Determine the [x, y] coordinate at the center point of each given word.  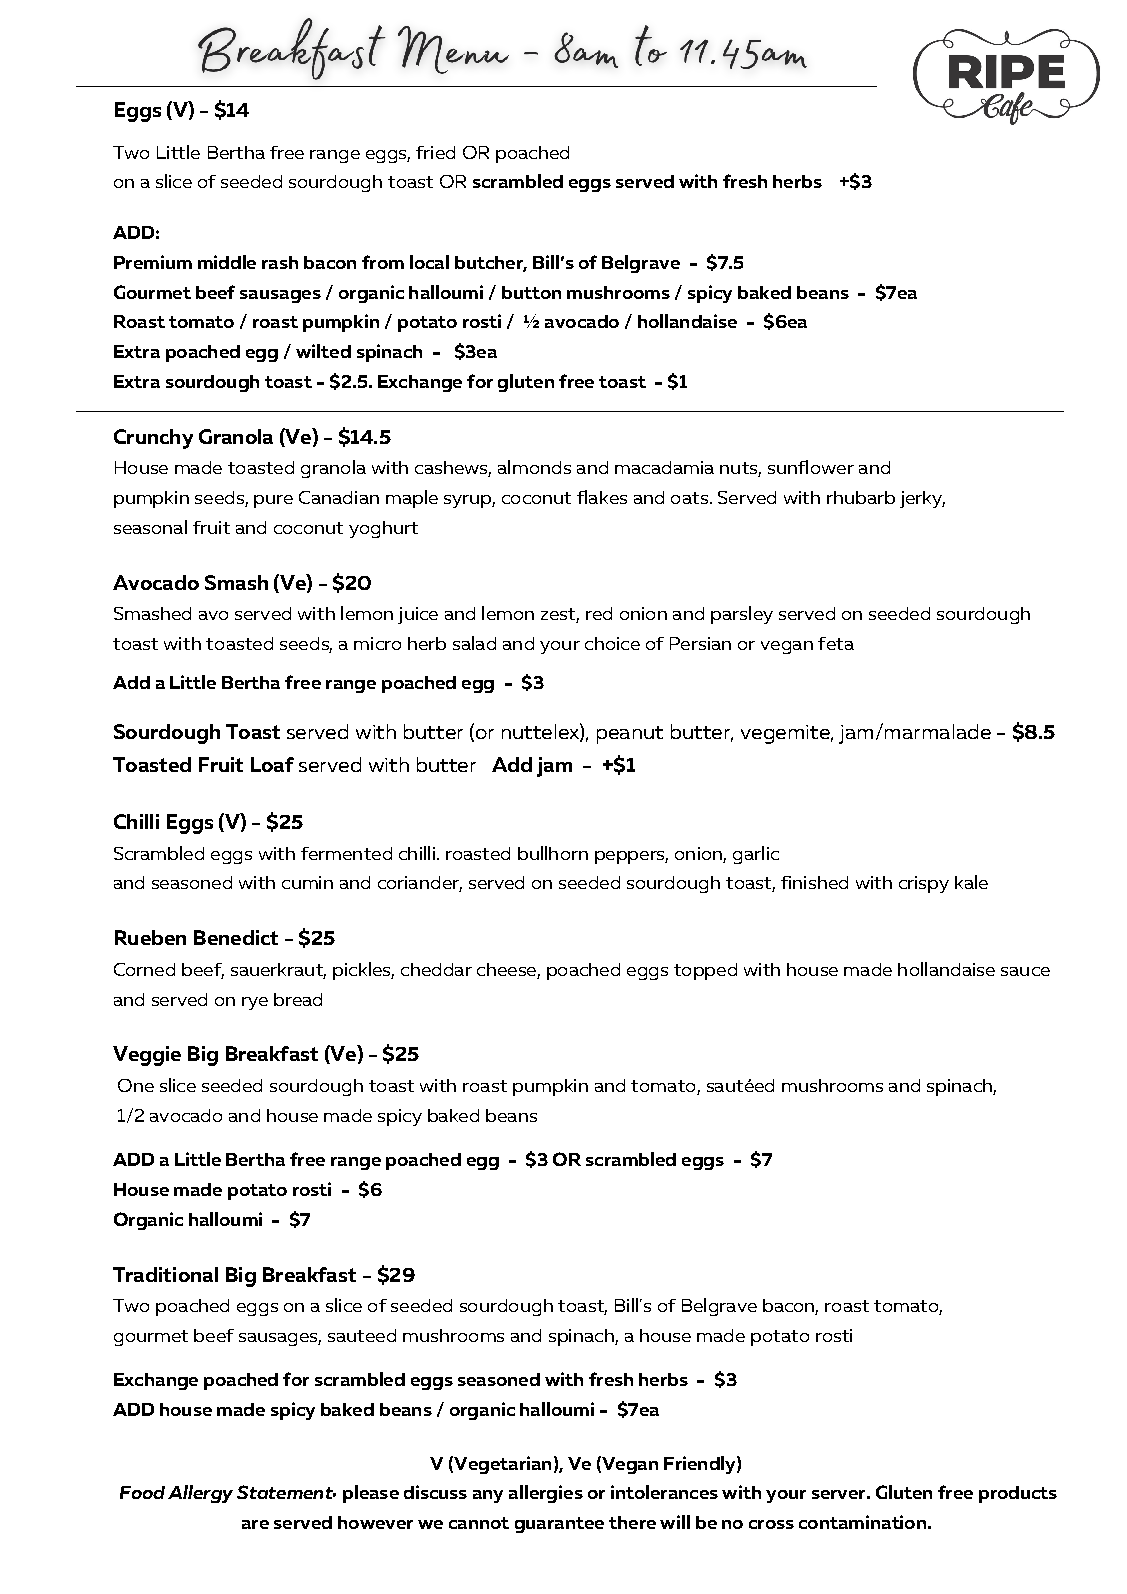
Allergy [200, 1494]
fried [435, 152]
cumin [307, 882]
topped [705, 971]
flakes [602, 497]
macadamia [664, 467]
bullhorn [553, 853]
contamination [862, 1522]
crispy [924, 884]
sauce [1025, 971]
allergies [546, 1494]
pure [273, 501]
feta [836, 643]
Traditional [165, 1274]
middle [227, 262]
